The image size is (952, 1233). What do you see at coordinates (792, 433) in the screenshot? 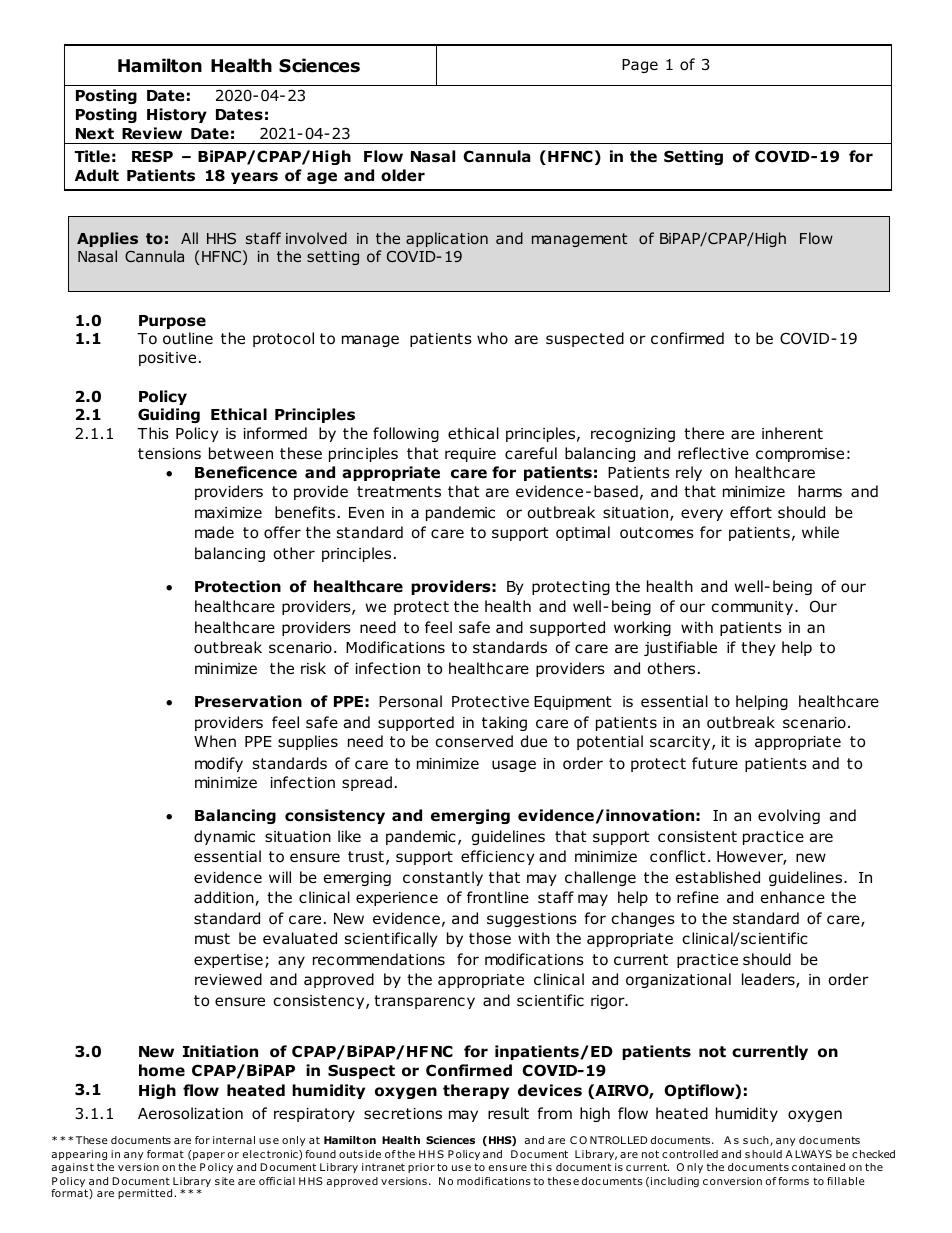
I see `inherent` at bounding box center [792, 433].
